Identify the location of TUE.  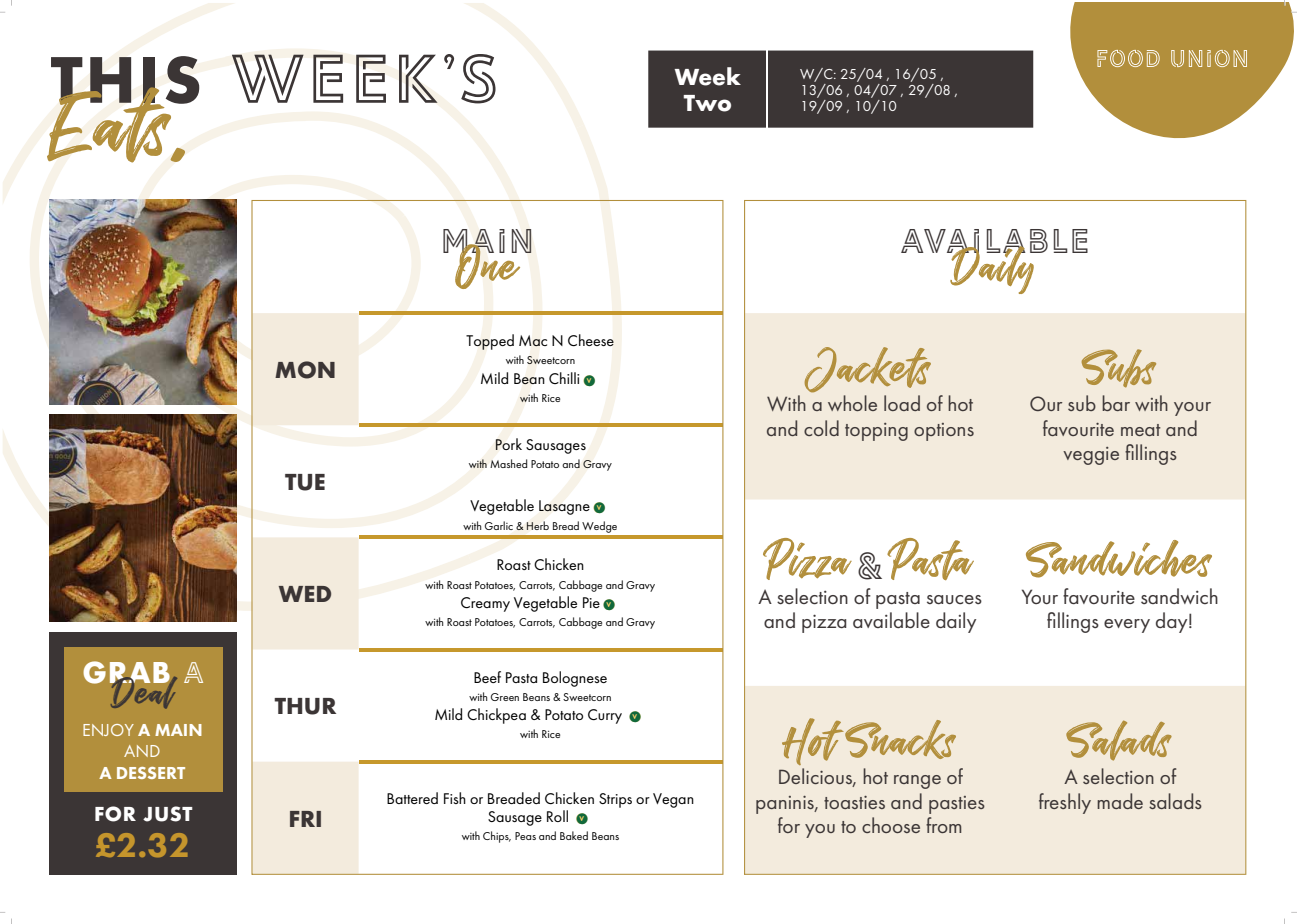
(305, 482).
